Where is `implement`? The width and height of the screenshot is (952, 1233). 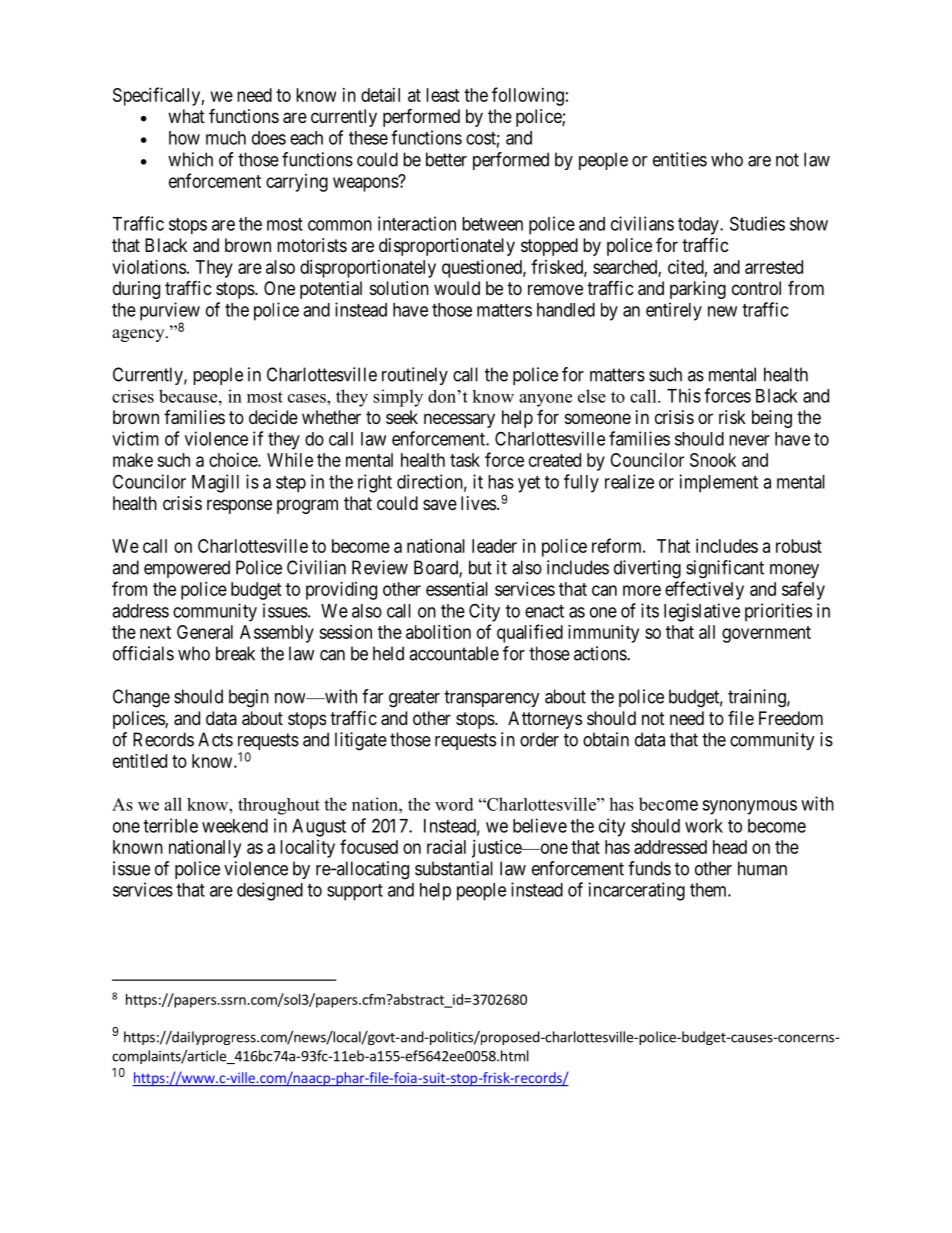
implement is located at coordinates (719, 483).
